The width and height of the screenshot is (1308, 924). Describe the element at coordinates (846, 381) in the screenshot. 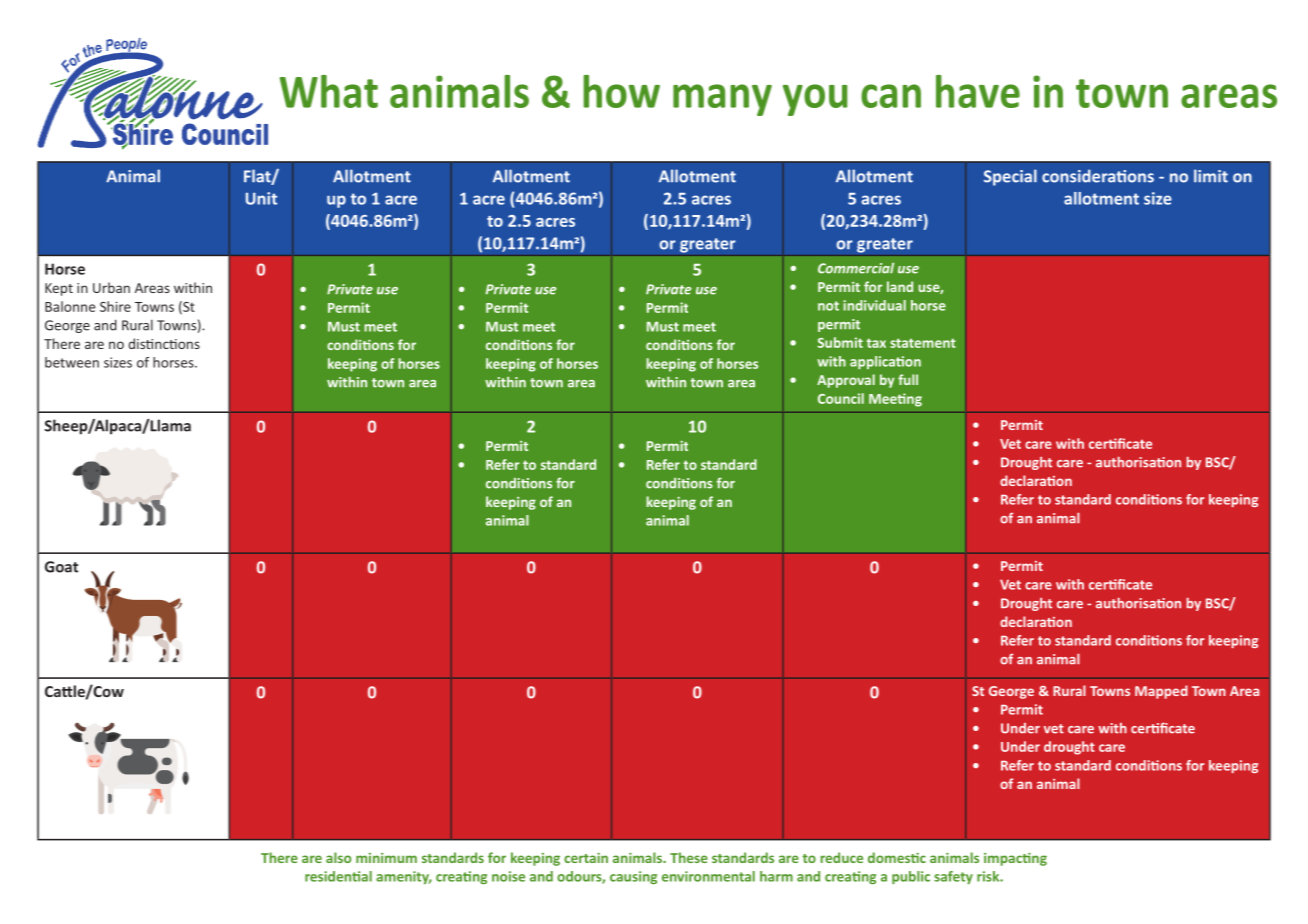

I see `Approval` at that location.
